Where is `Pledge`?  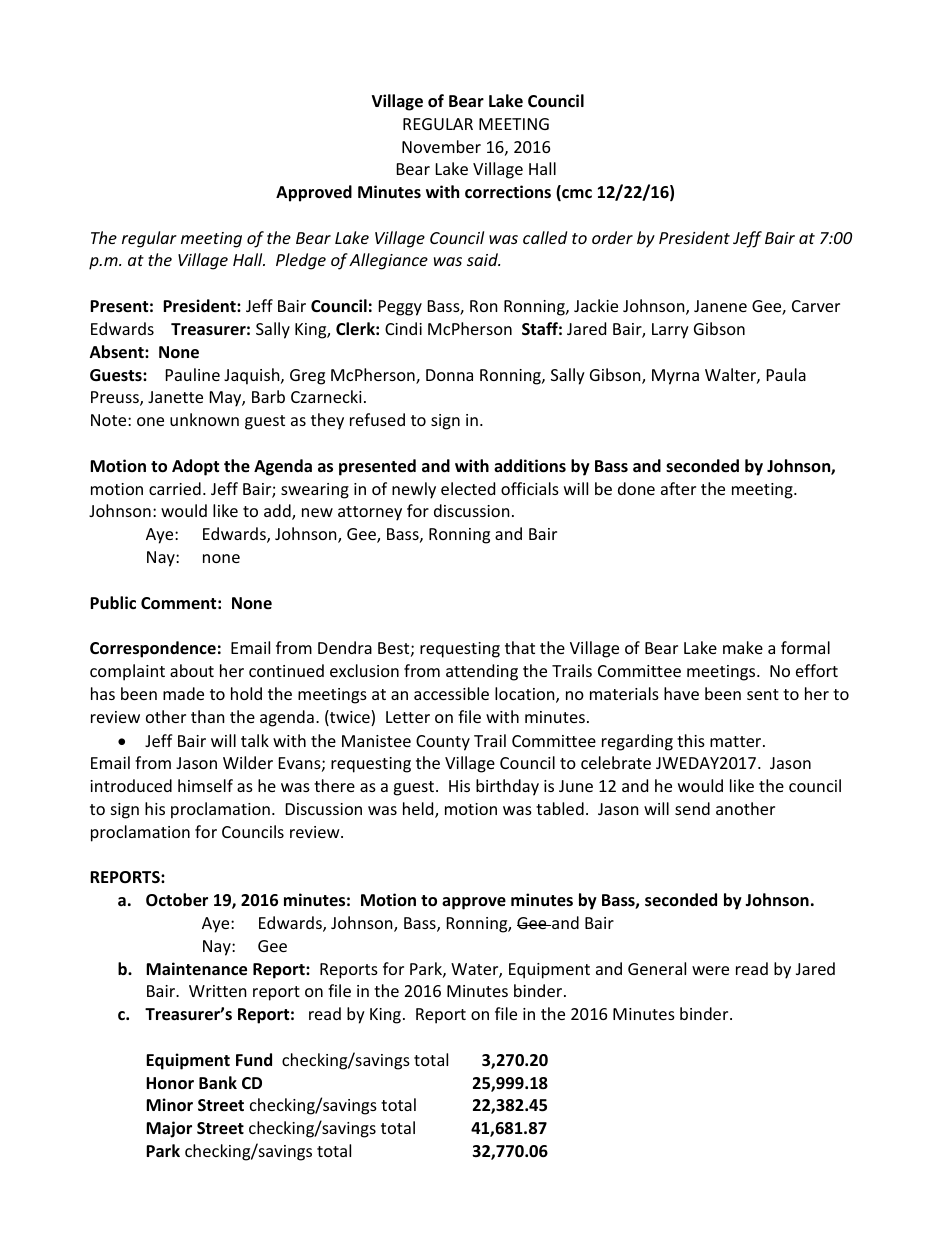
Pledge is located at coordinates (301, 261).
